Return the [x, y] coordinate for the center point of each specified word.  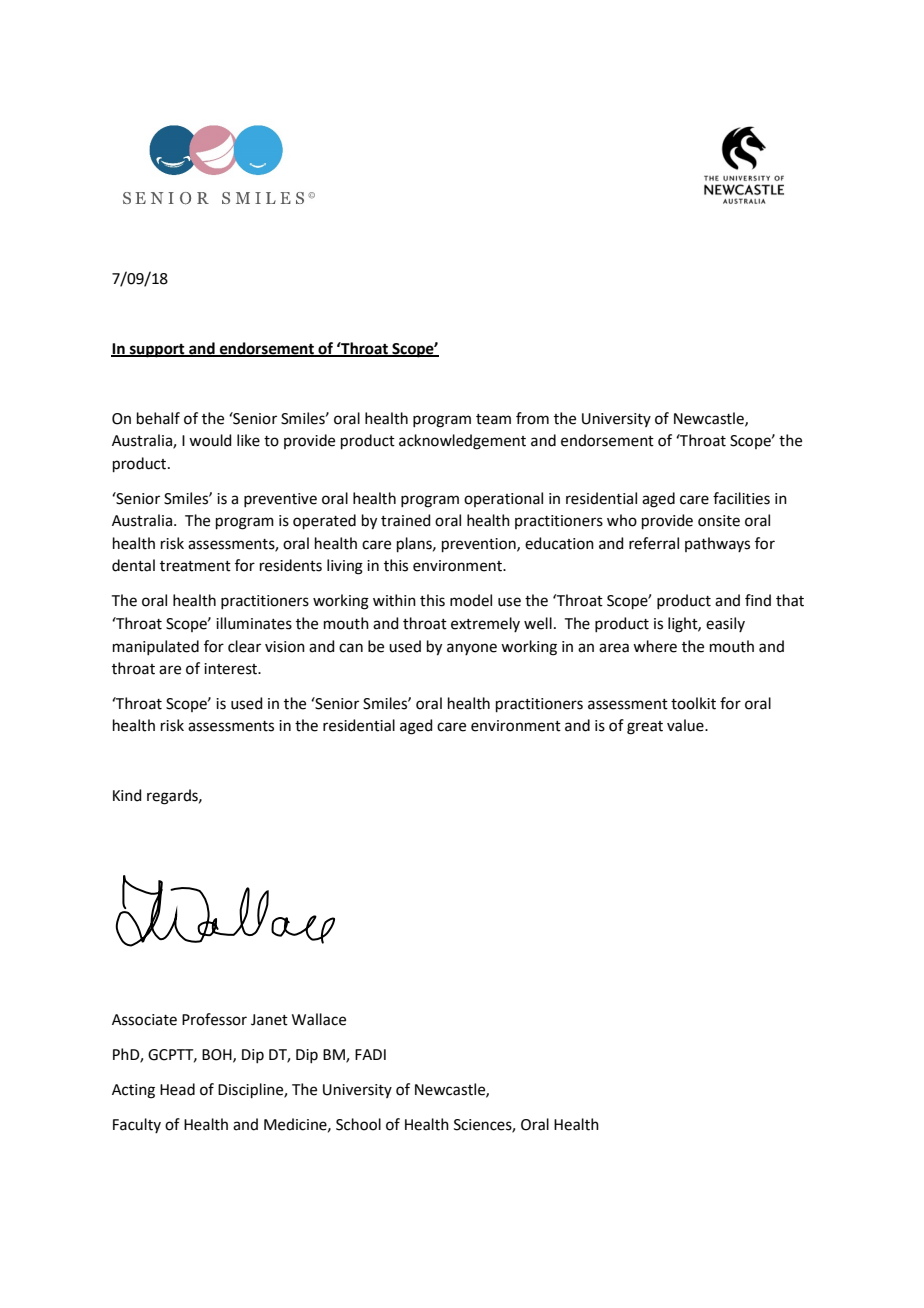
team [493, 419]
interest [232, 669]
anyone [472, 649]
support [157, 351]
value [686, 725]
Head [177, 1089]
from [532, 418]
